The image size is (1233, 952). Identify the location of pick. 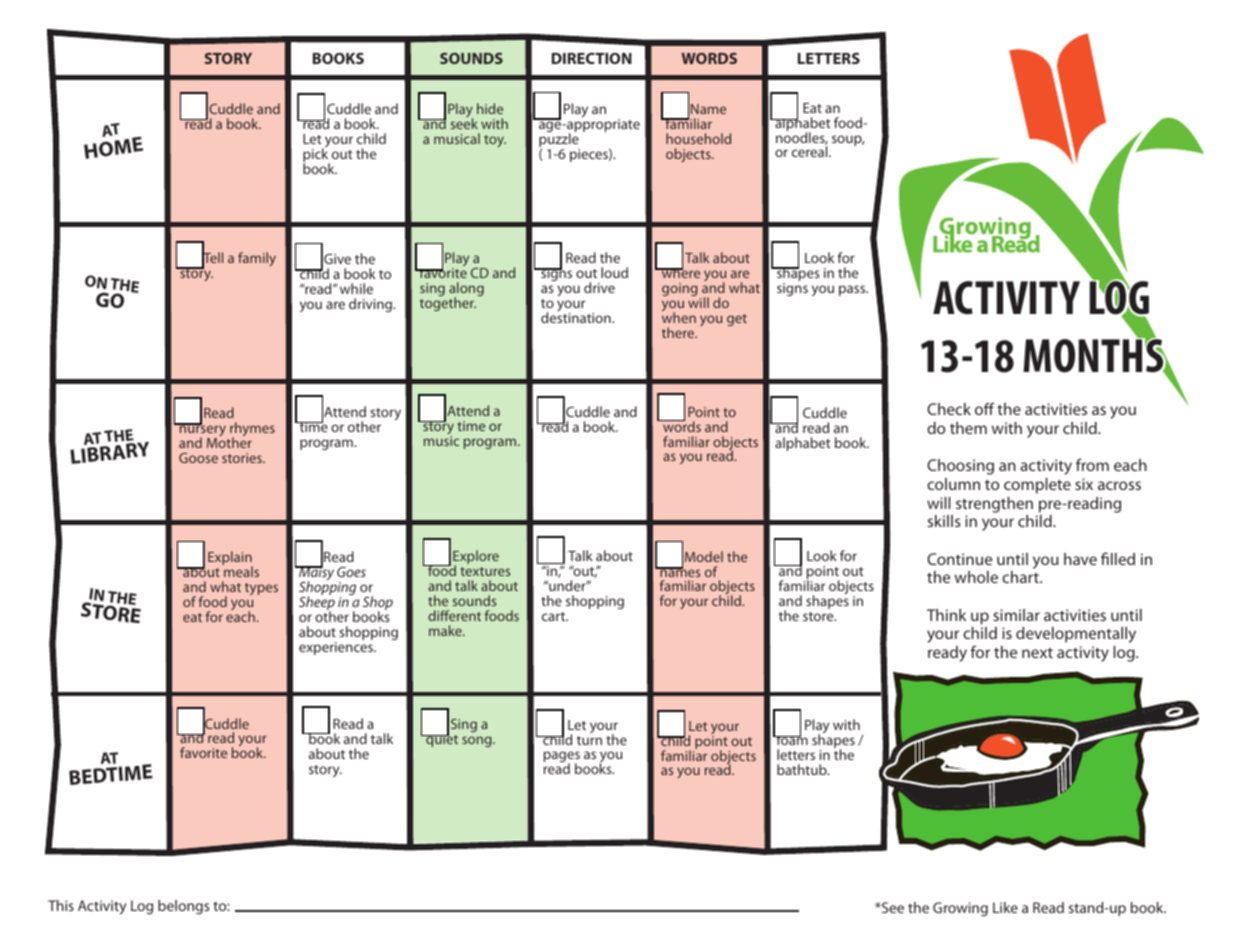
(316, 156).
